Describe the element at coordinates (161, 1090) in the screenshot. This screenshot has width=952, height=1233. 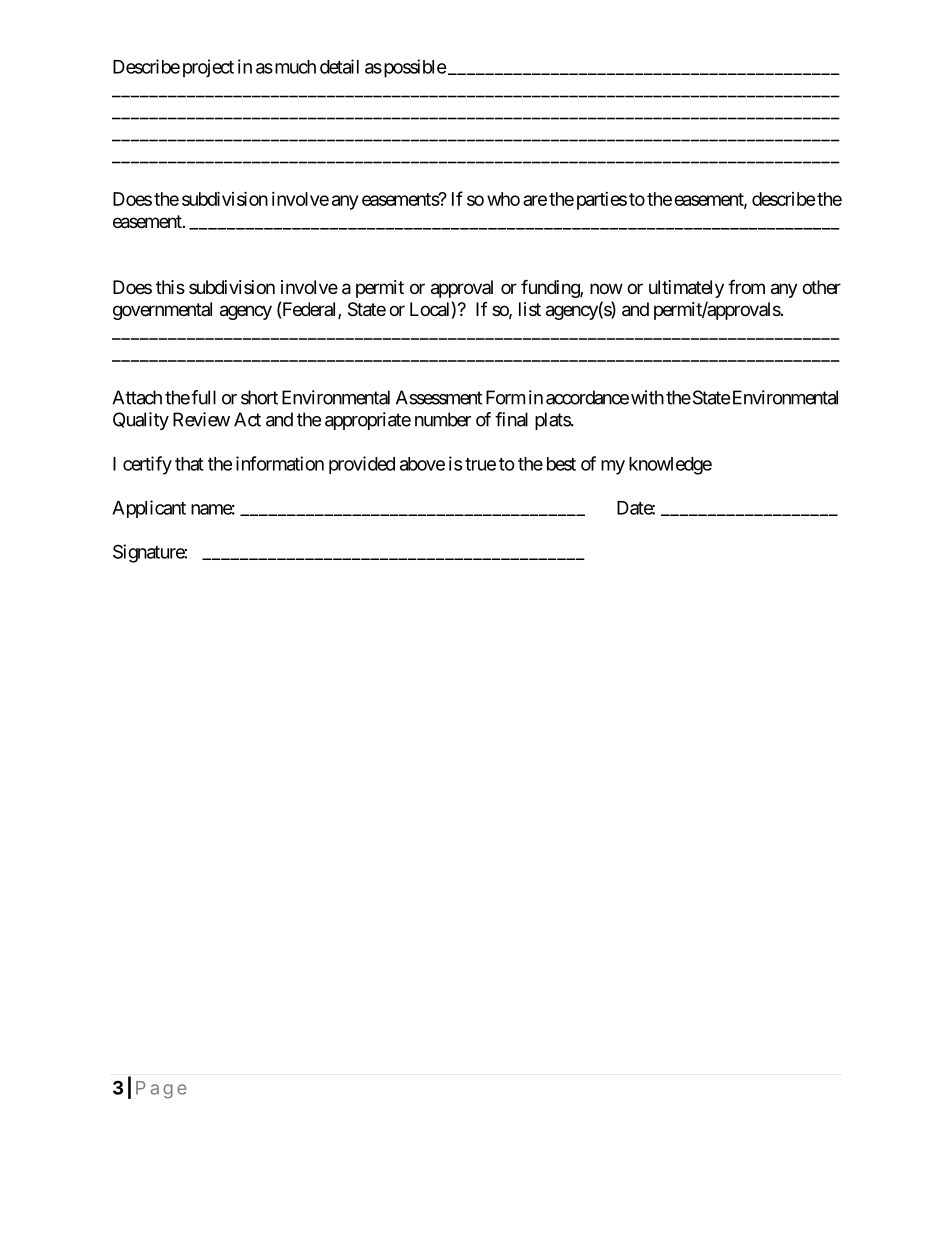
I see `Page` at that location.
